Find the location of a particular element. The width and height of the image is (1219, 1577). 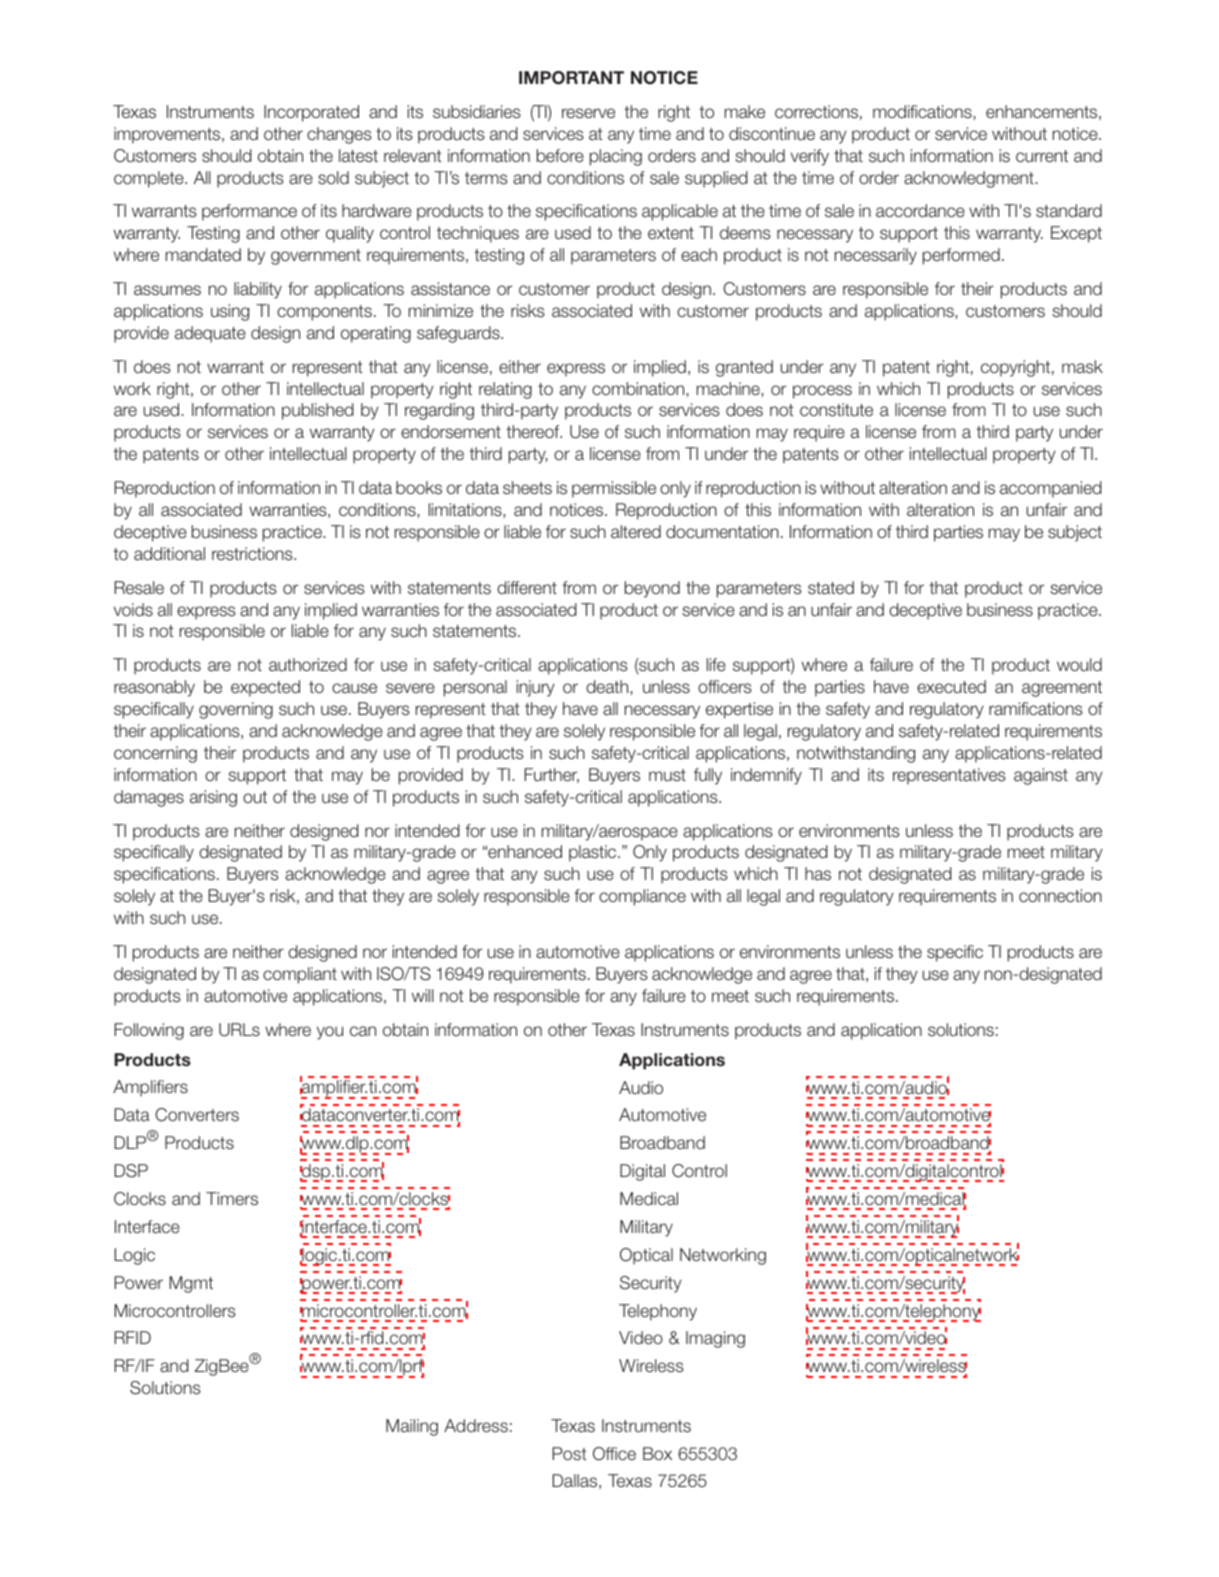

against is located at coordinates (1041, 776).
